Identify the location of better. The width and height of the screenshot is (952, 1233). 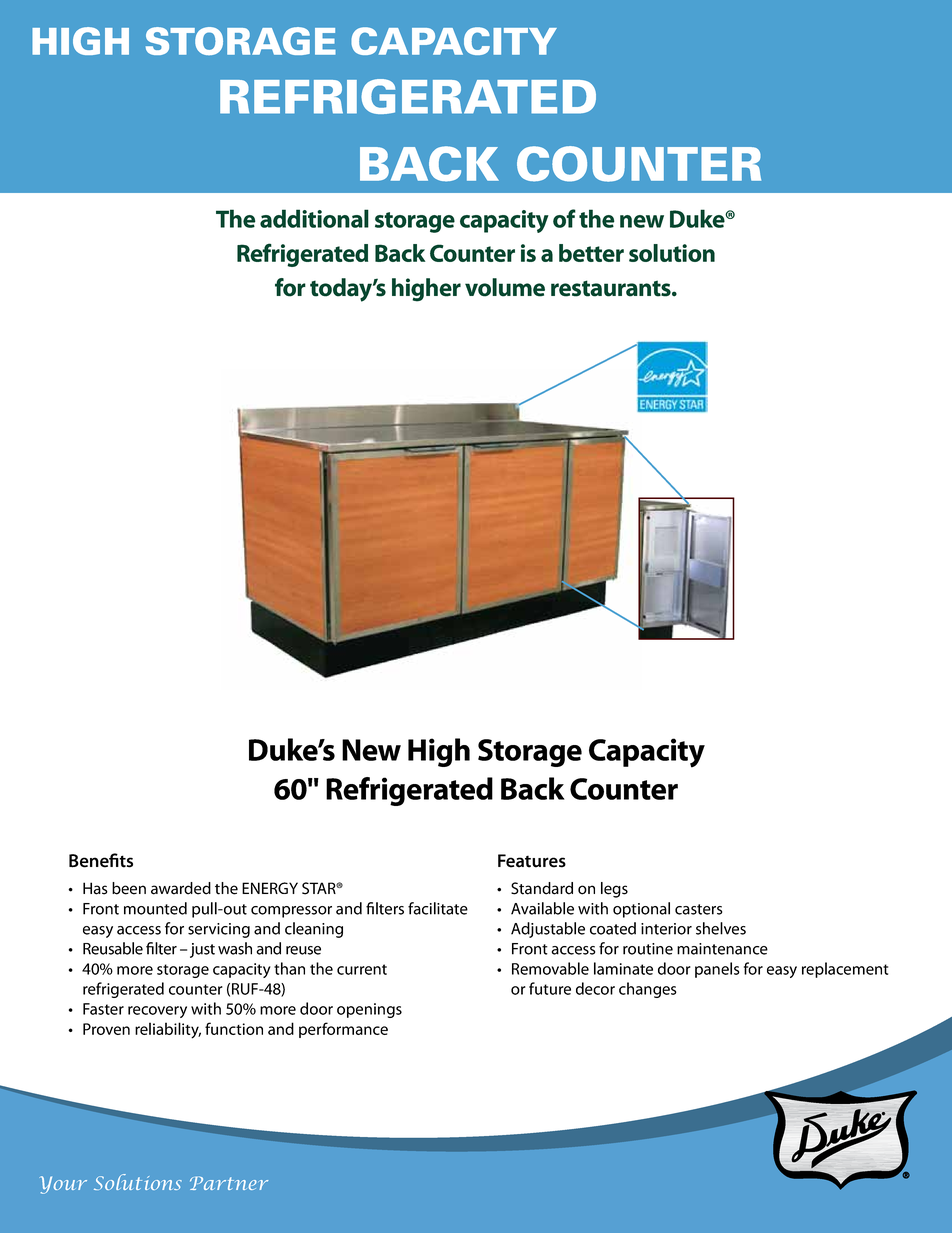
(591, 253).
